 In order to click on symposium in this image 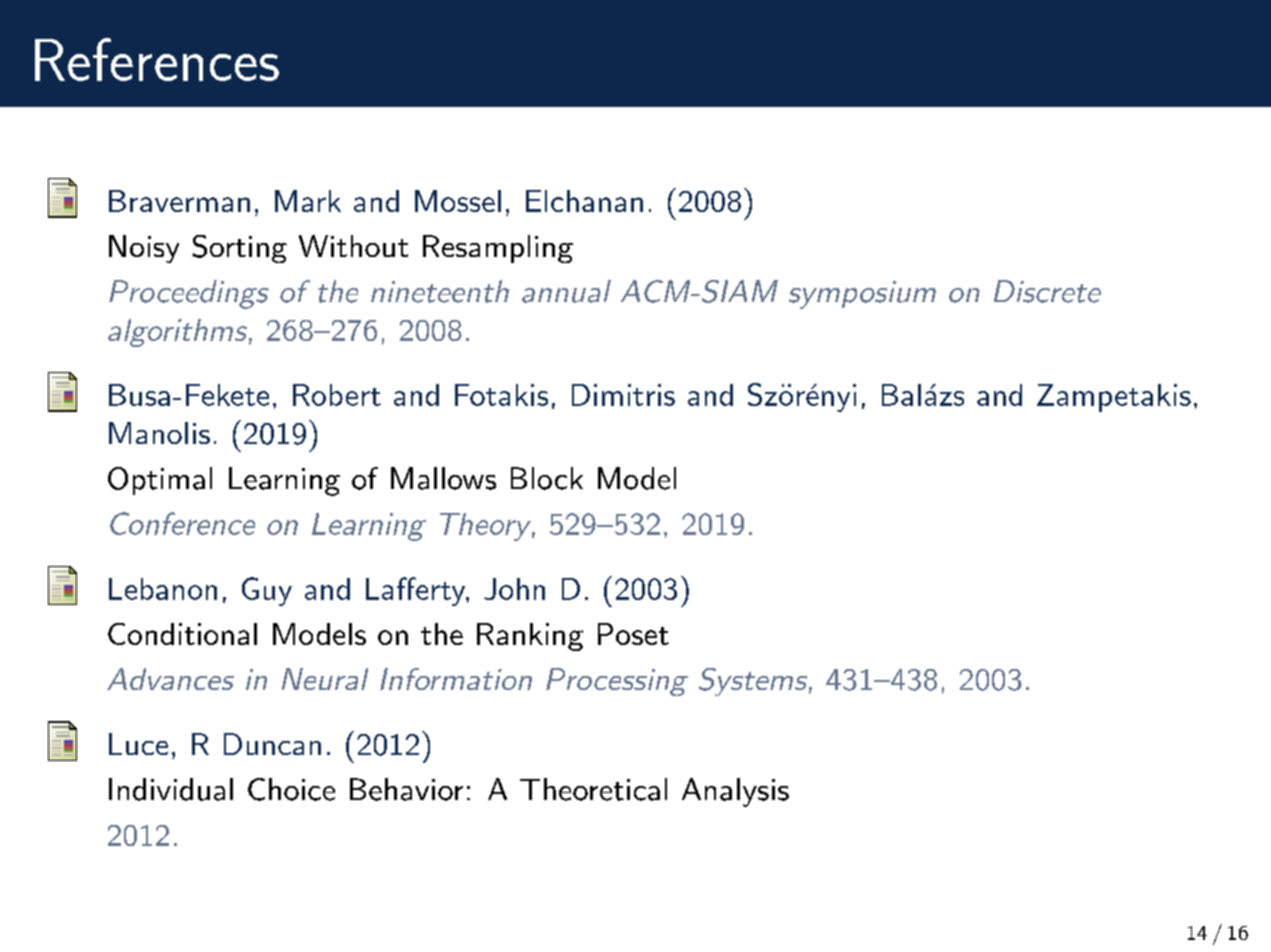, I will do `click(862, 295)`.
